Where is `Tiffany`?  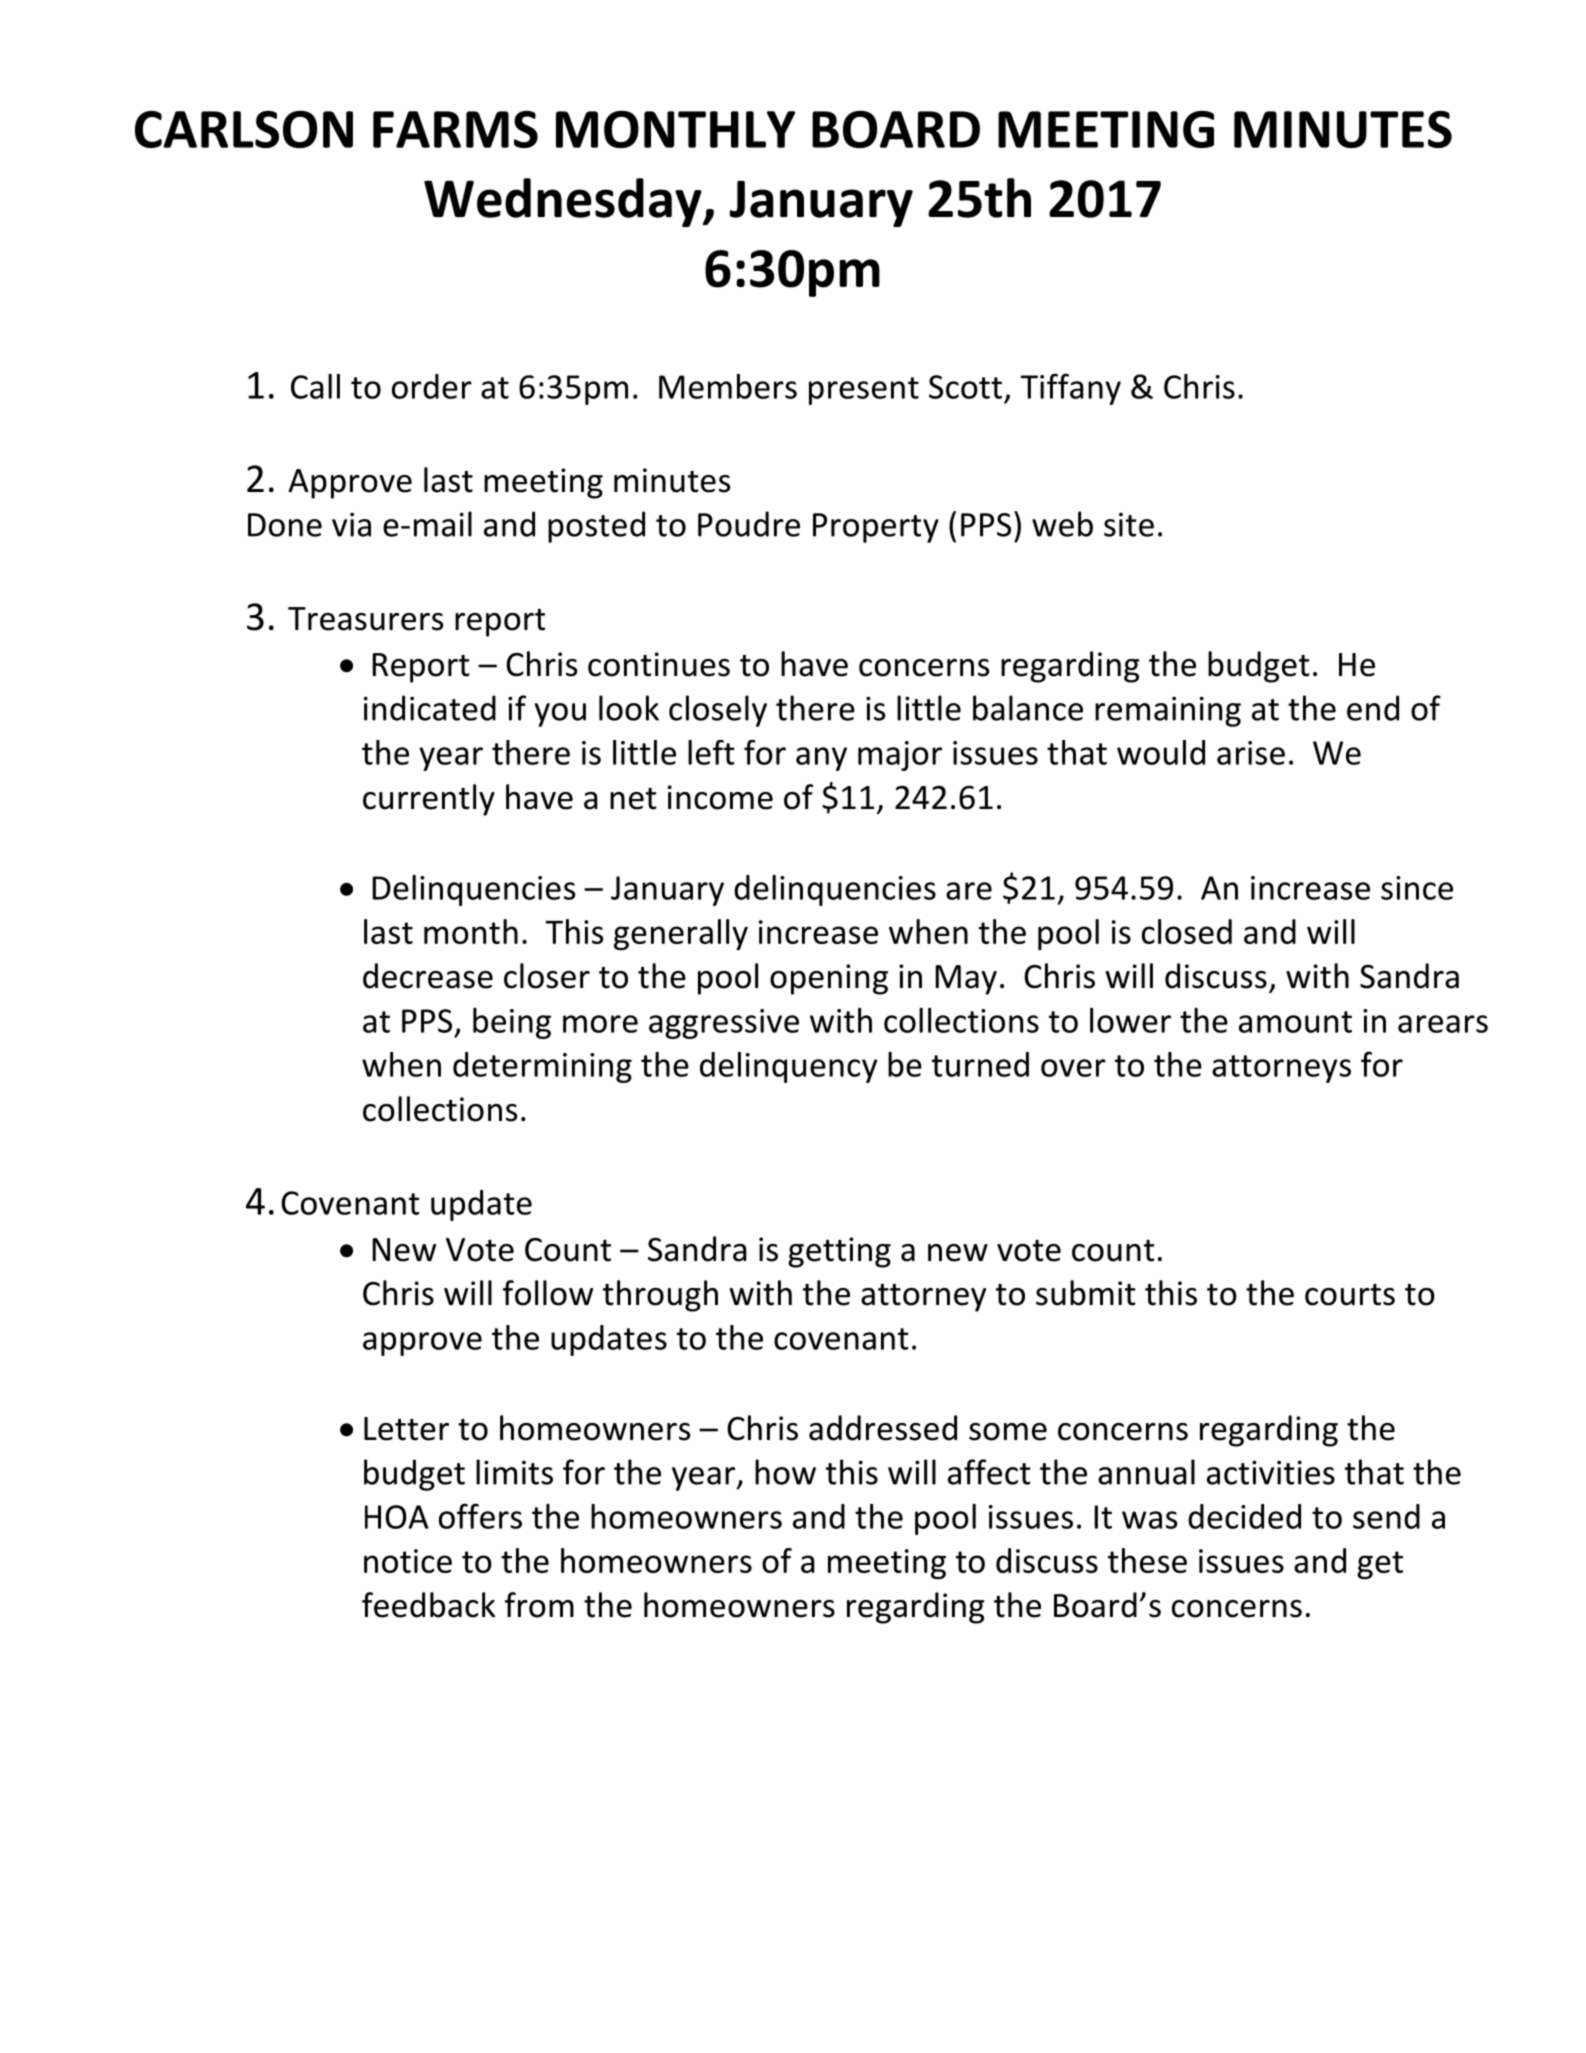 Tiffany is located at coordinates (1070, 389).
